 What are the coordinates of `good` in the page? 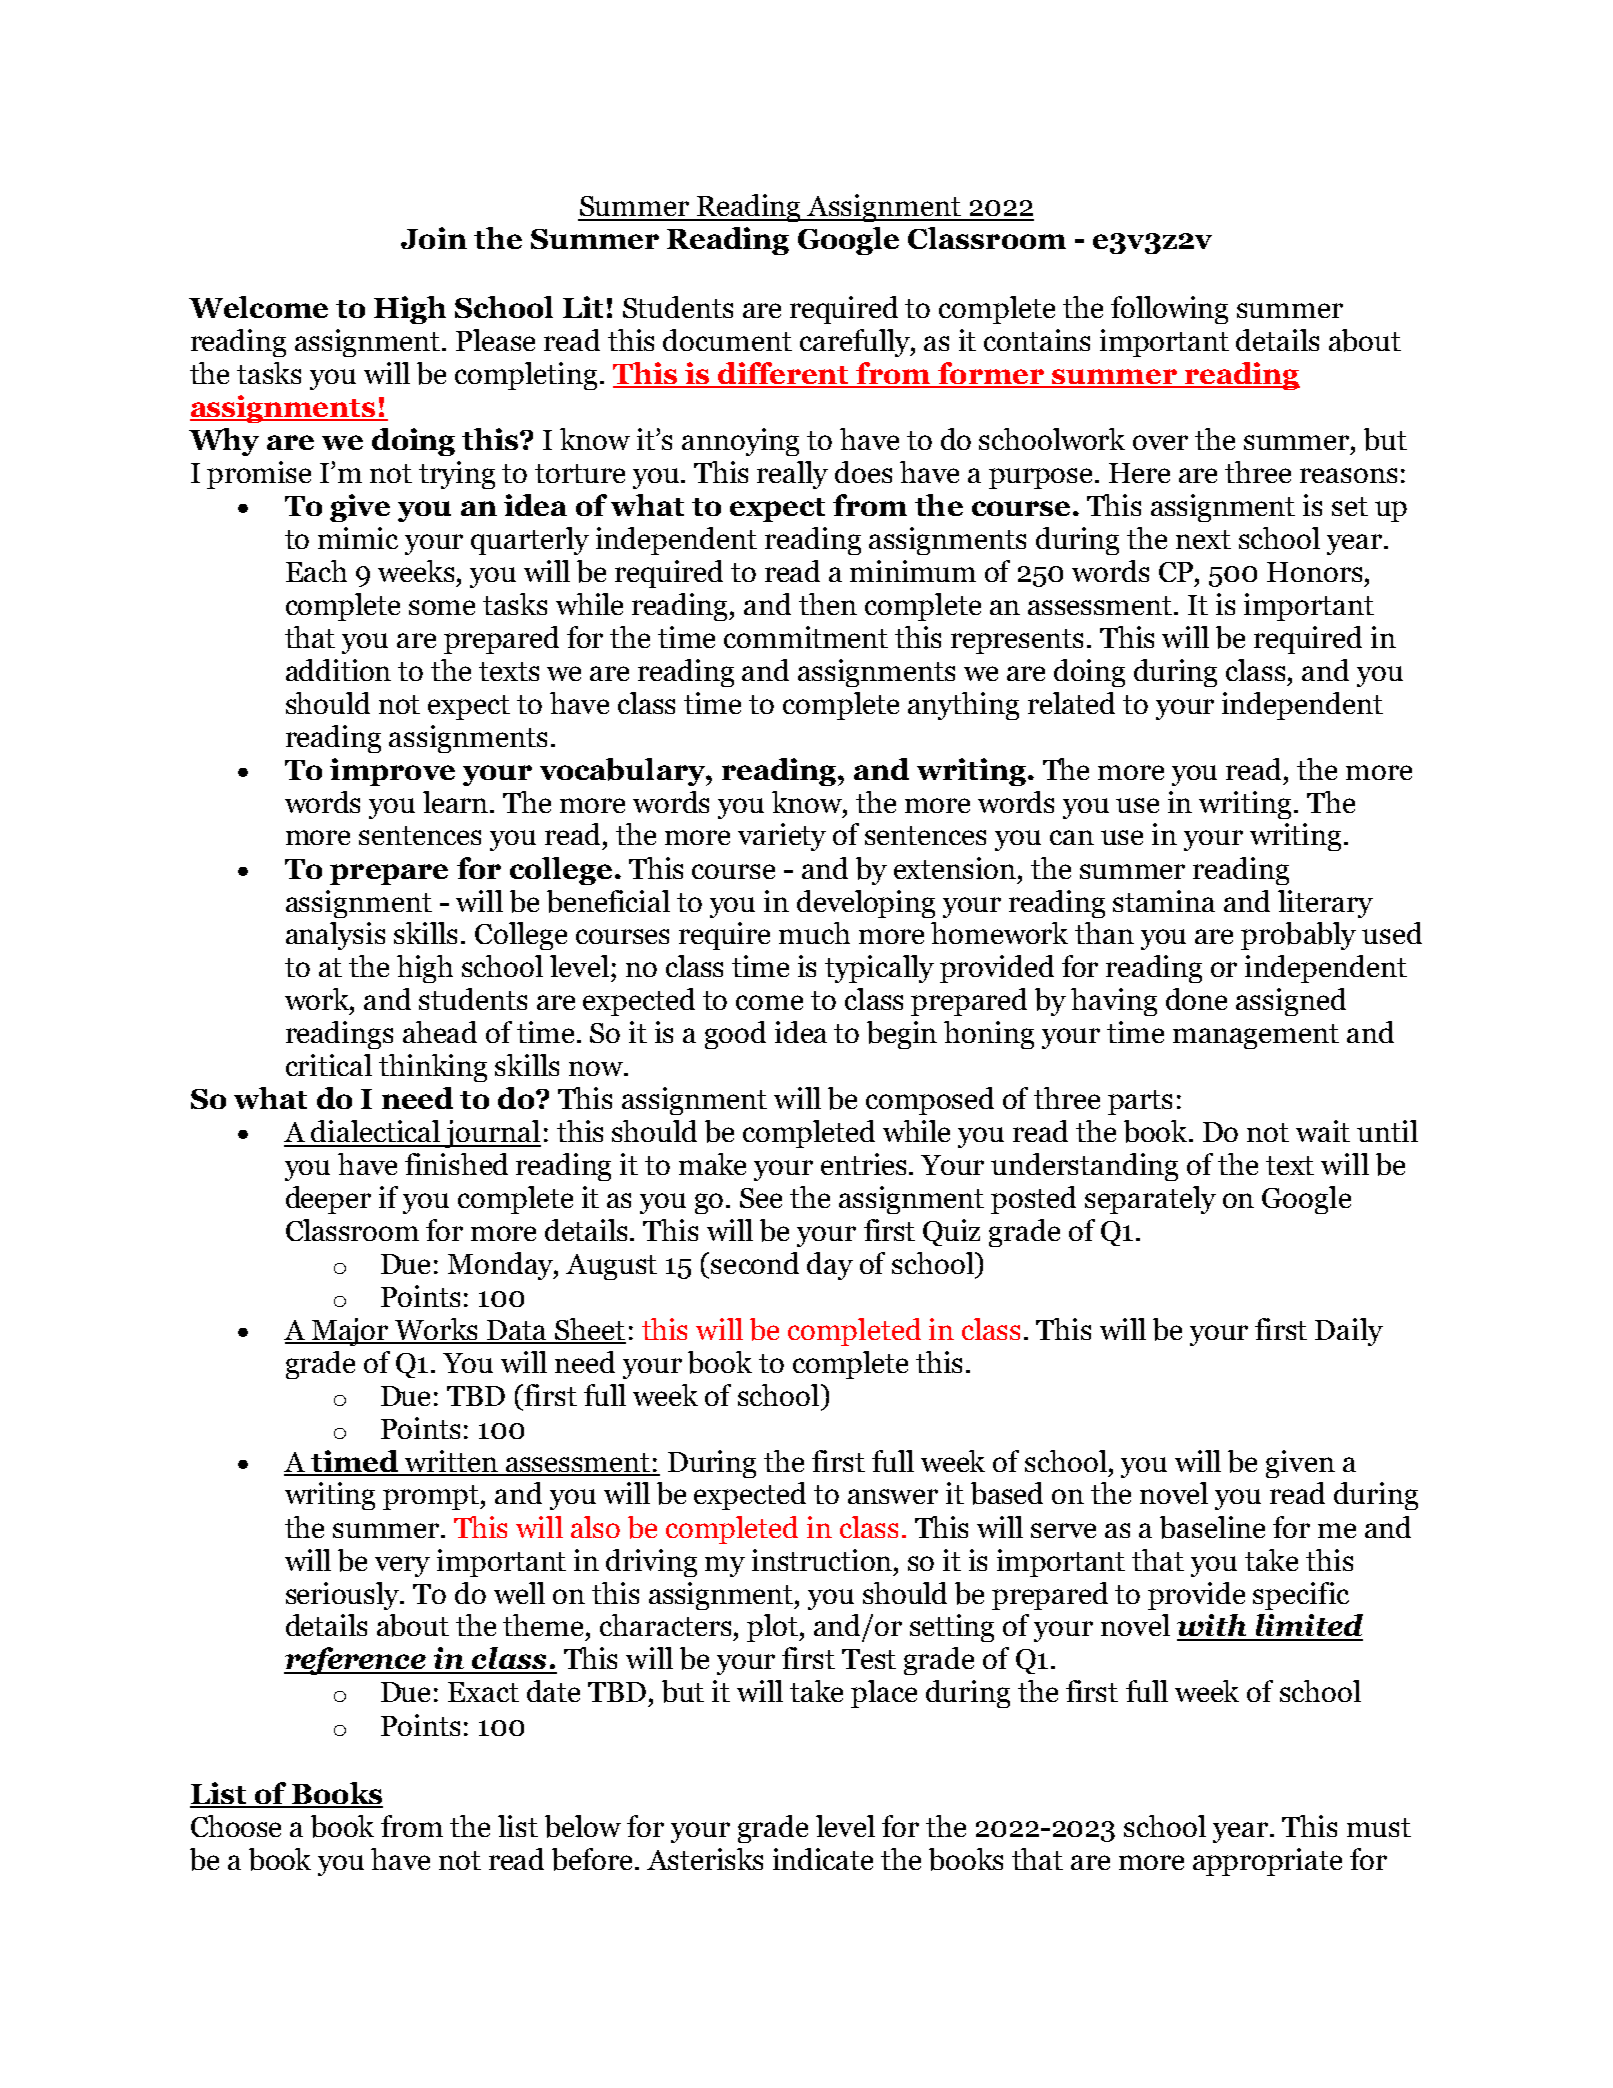 It's located at (735, 1035).
